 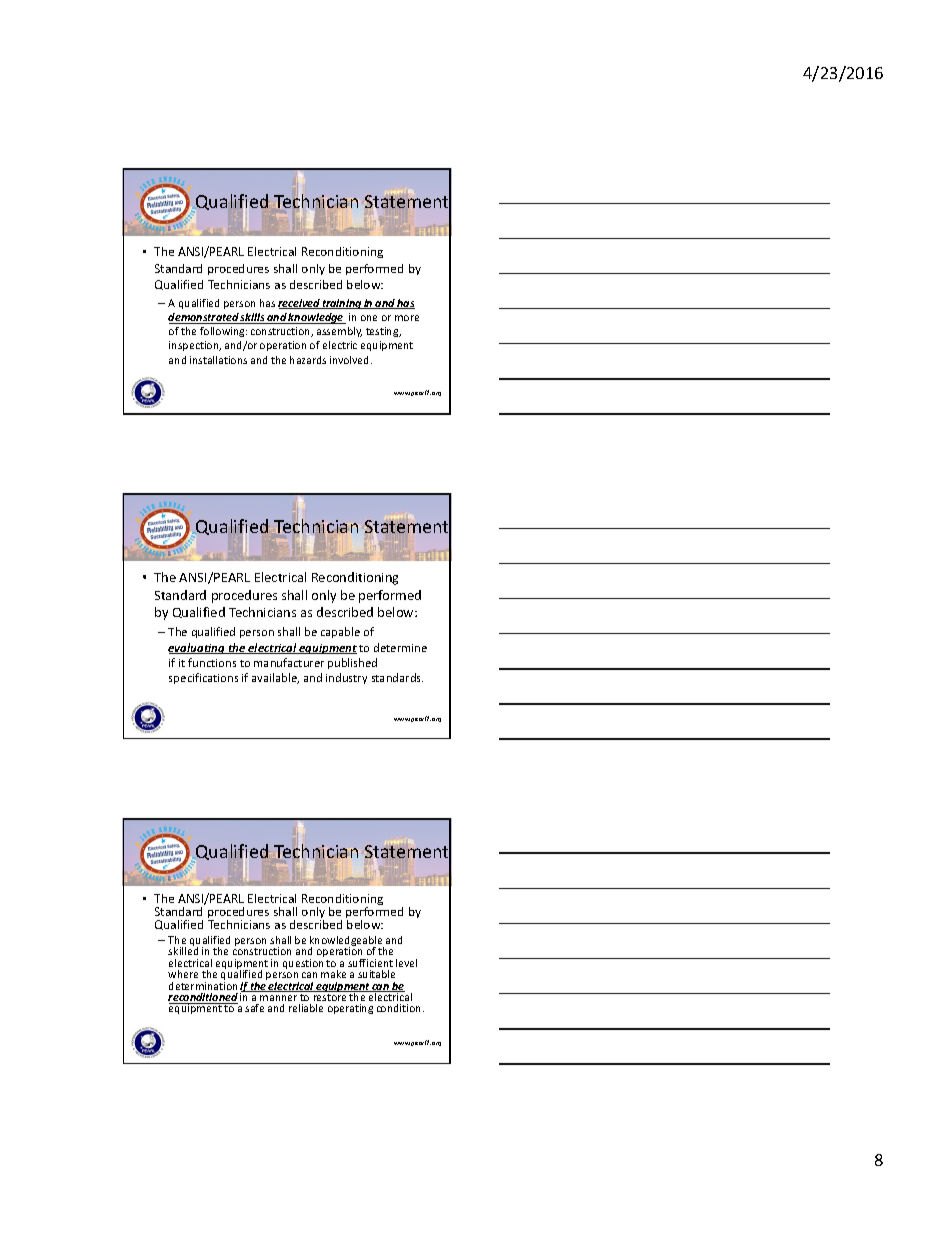 I want to click on demonstrated, so click(x=204, y=318).
